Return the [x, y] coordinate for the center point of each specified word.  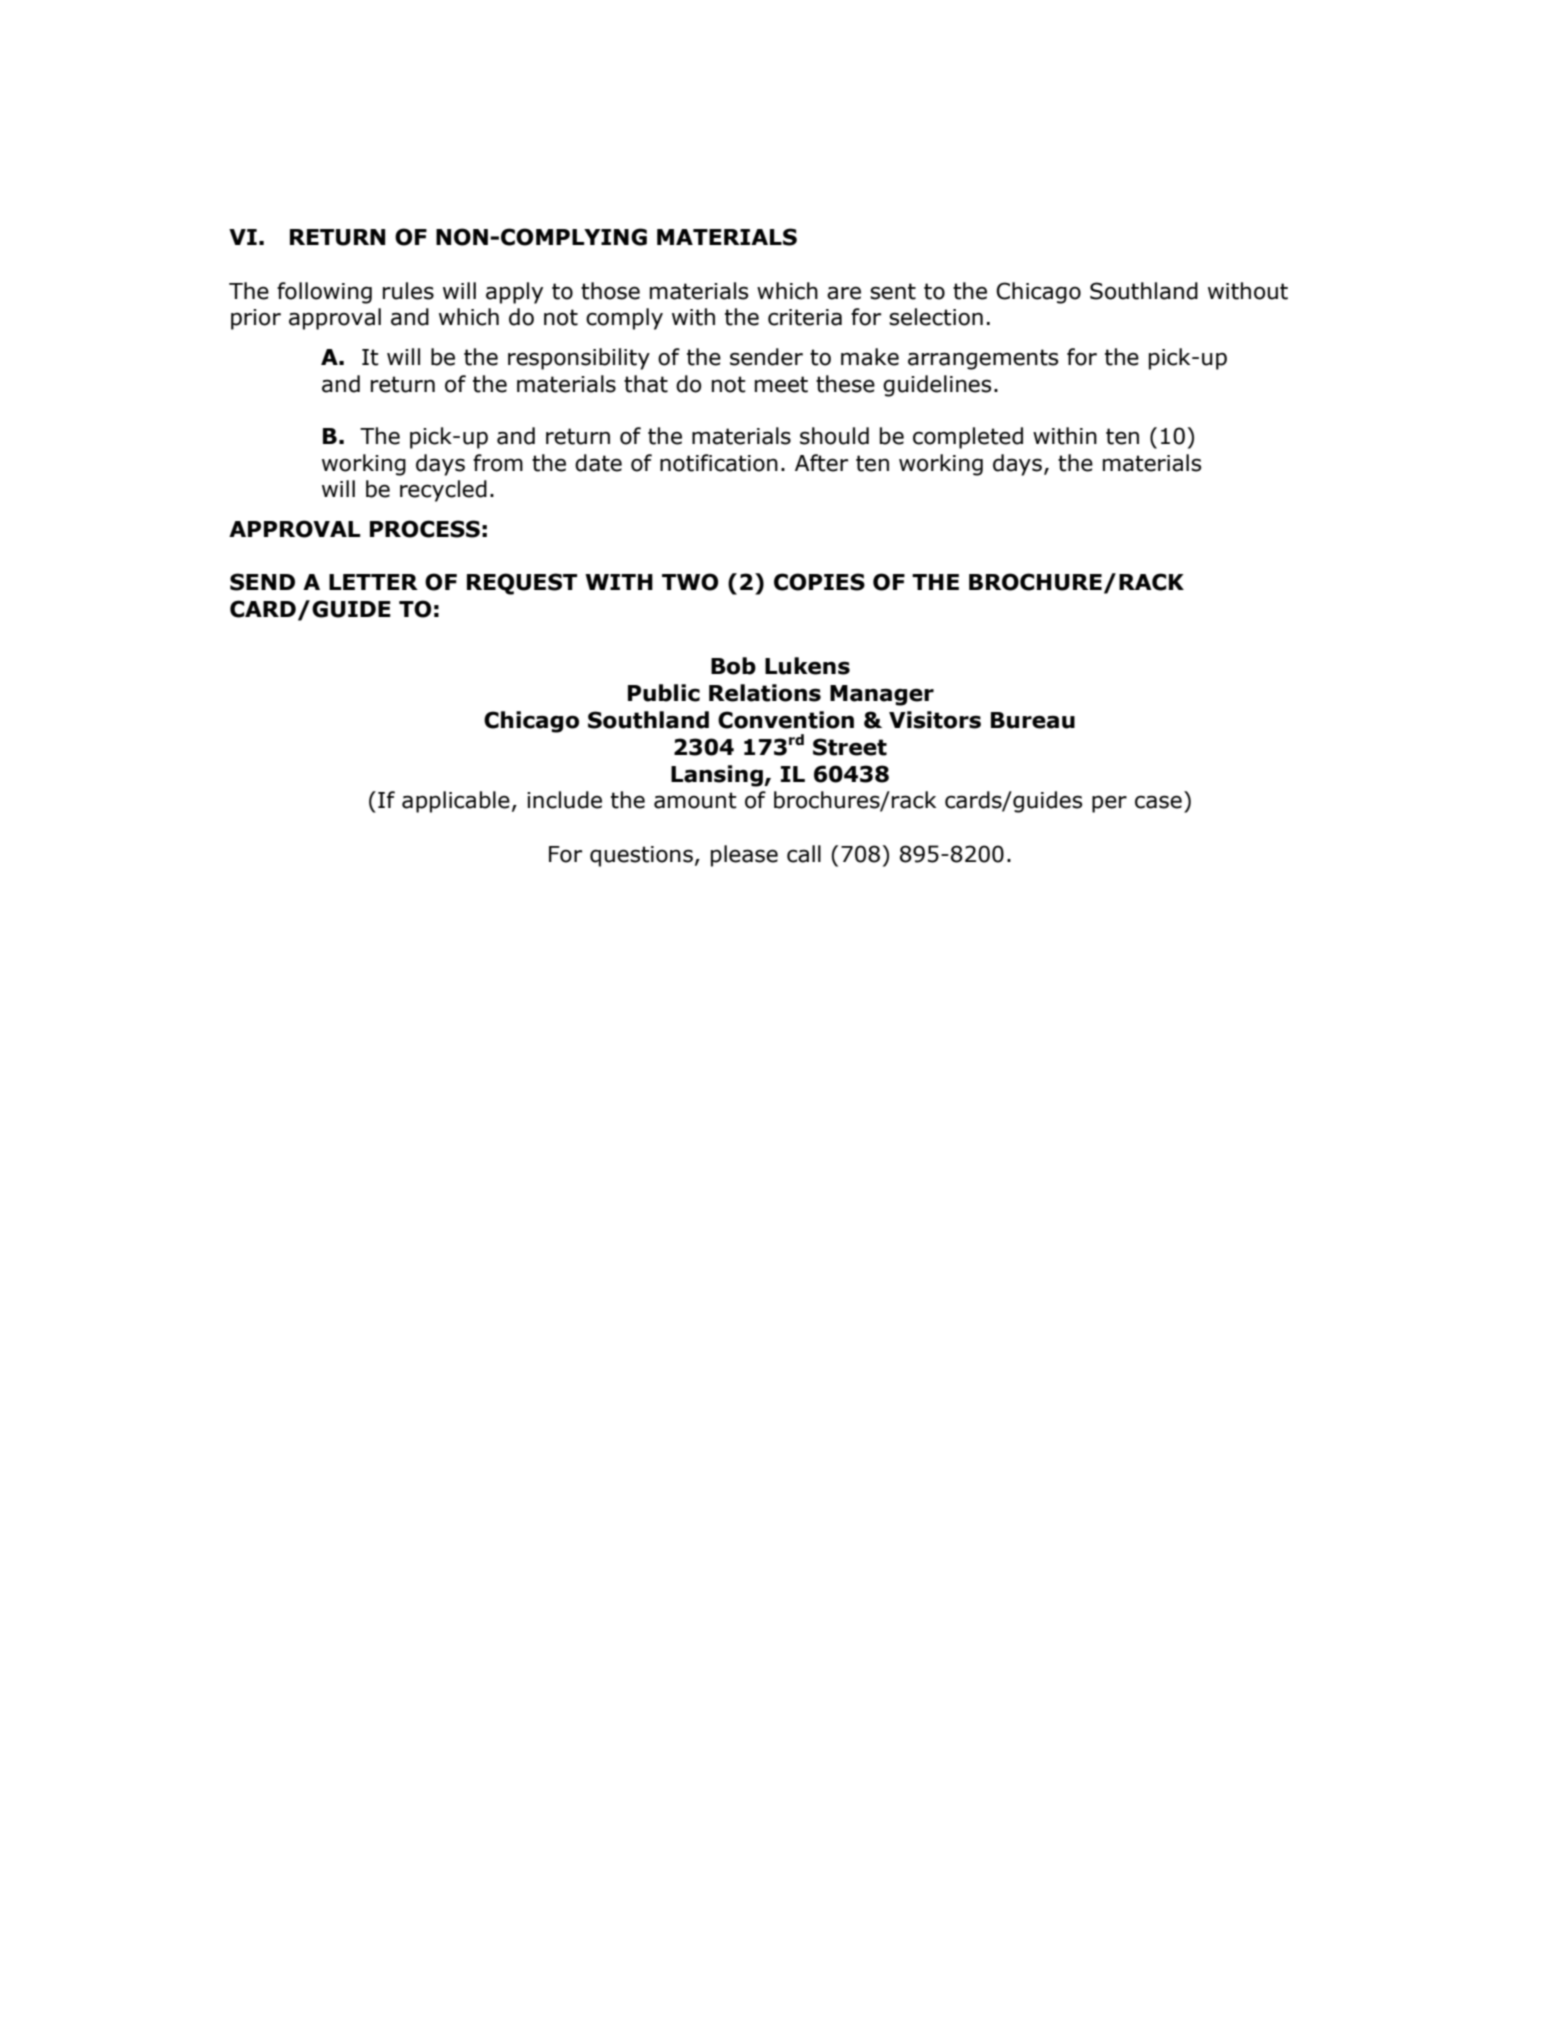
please [744, 856]
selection [936, 317]
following [324, 293]
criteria [805, 317]
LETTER [373, 582]
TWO [690, 582]
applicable [456, 802]
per [1109, 804]
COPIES [819, 582]
